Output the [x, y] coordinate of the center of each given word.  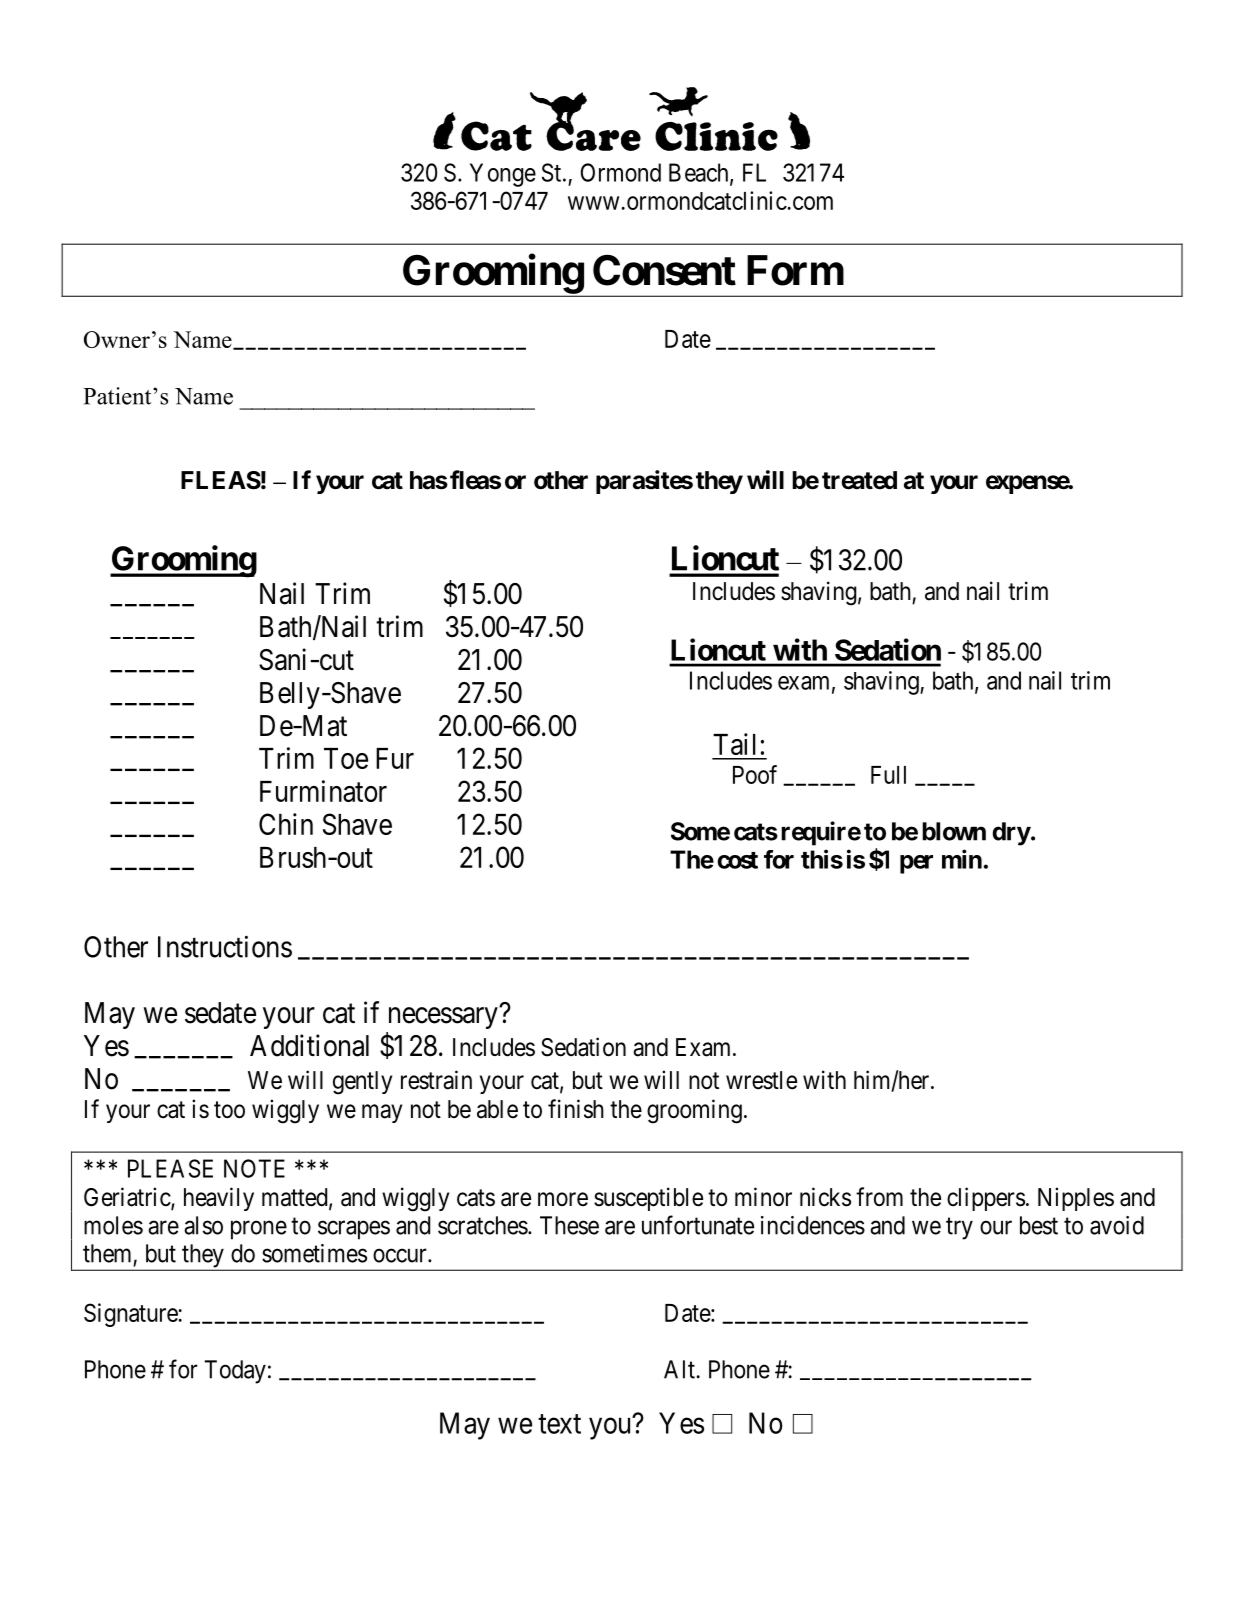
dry [1011, 834]
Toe [346, 758]
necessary [443, 1018]
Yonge [503, 175]
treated [859, 480]
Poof [755, 774]
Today [235, 1372]
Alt [679, 1369]
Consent [664, 270]
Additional [309, 1045]
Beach [700, 173]
